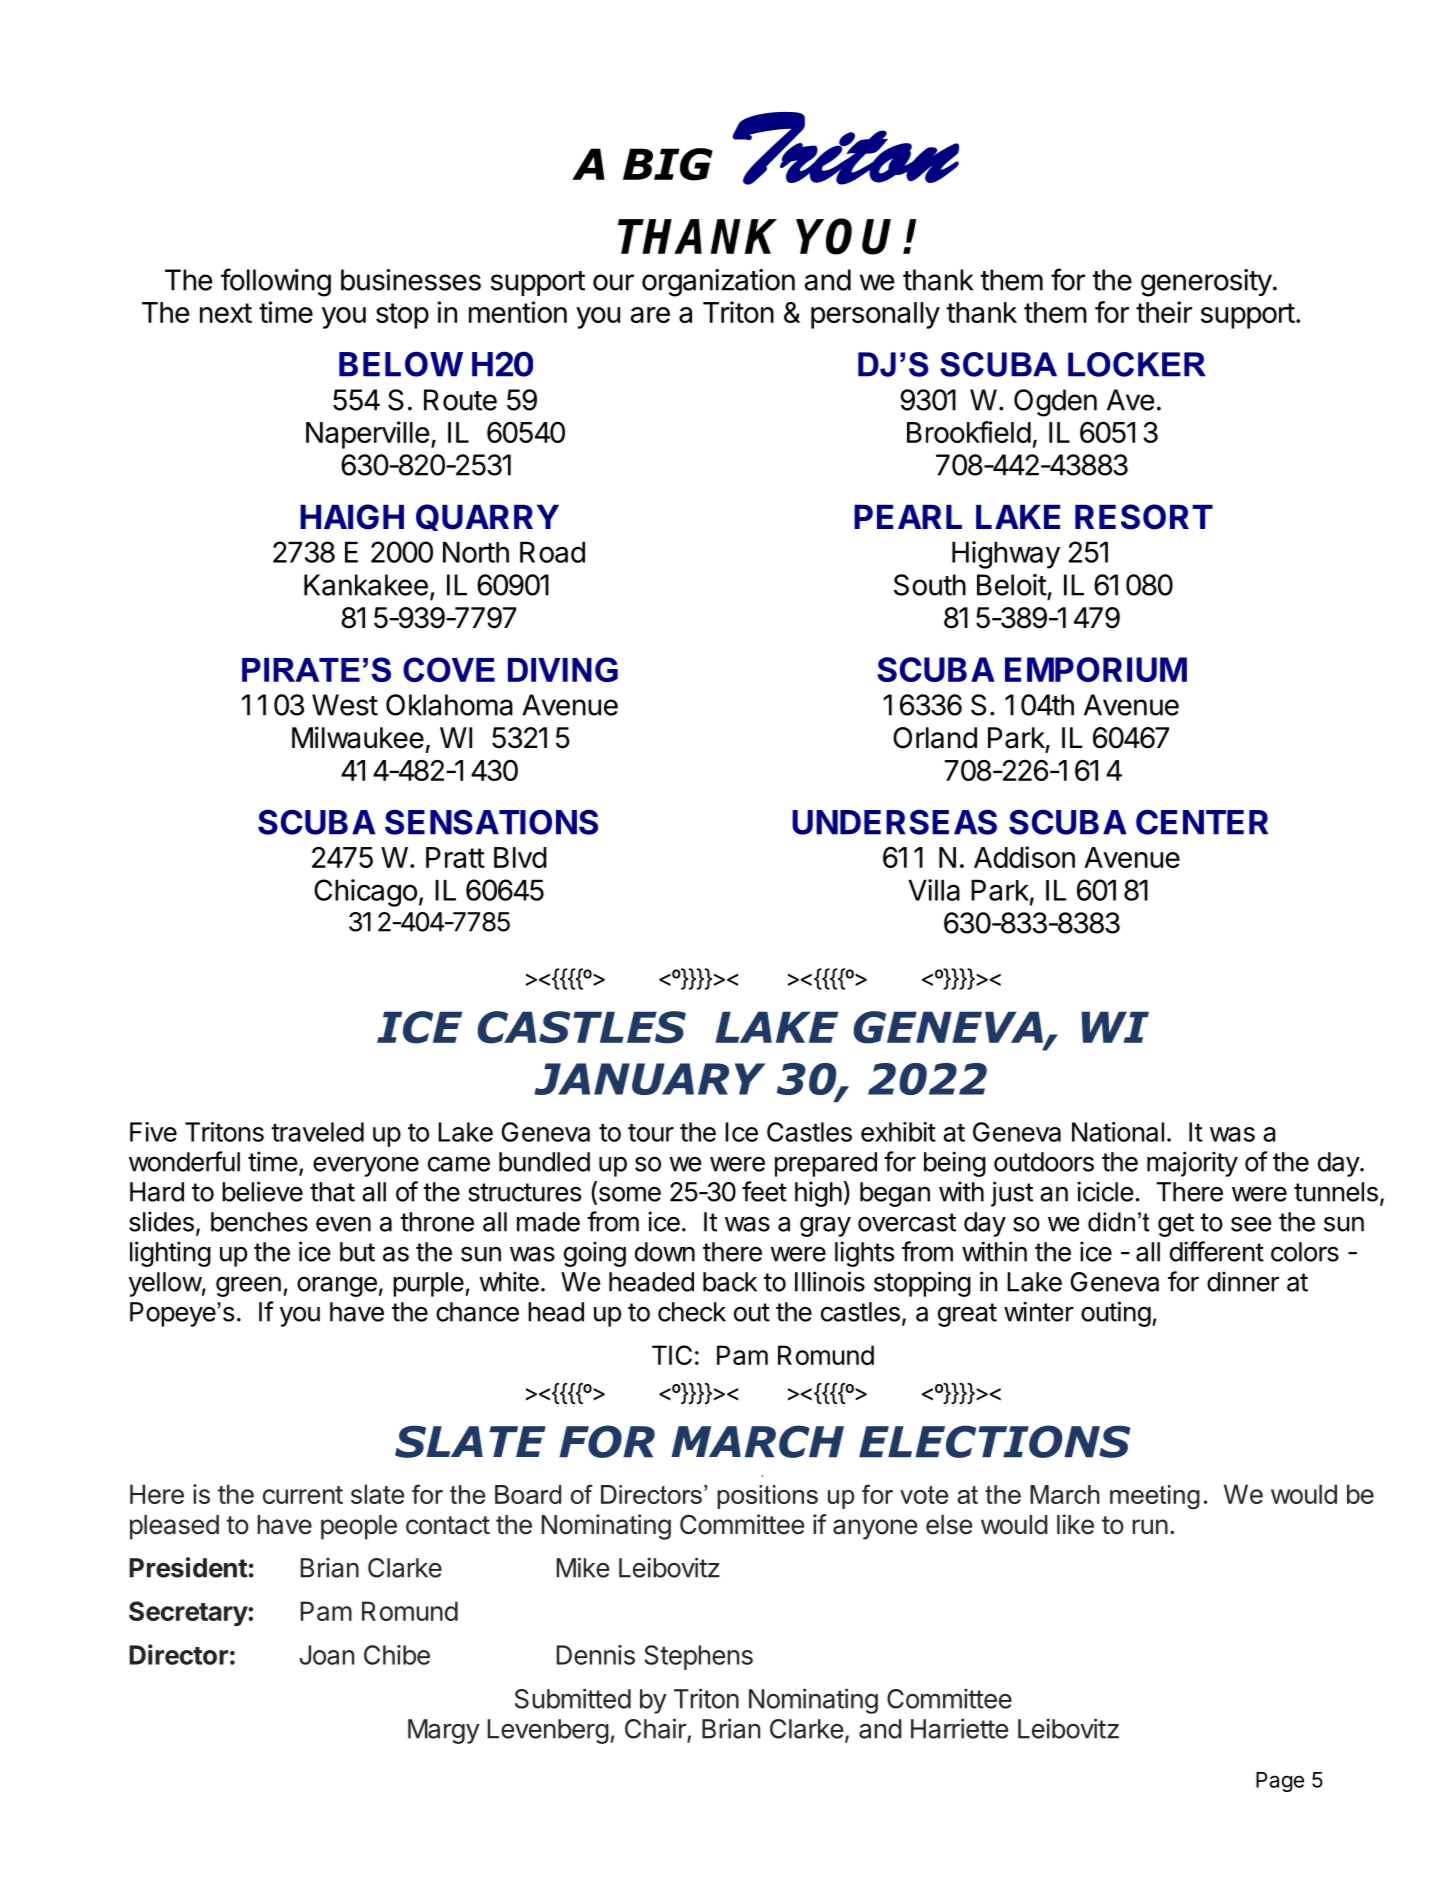 The width and height of the screenshot is (1450, 1877). Describe the element at coordinates (1280, 1782) in the screenshot. I see `Page` at that location.
